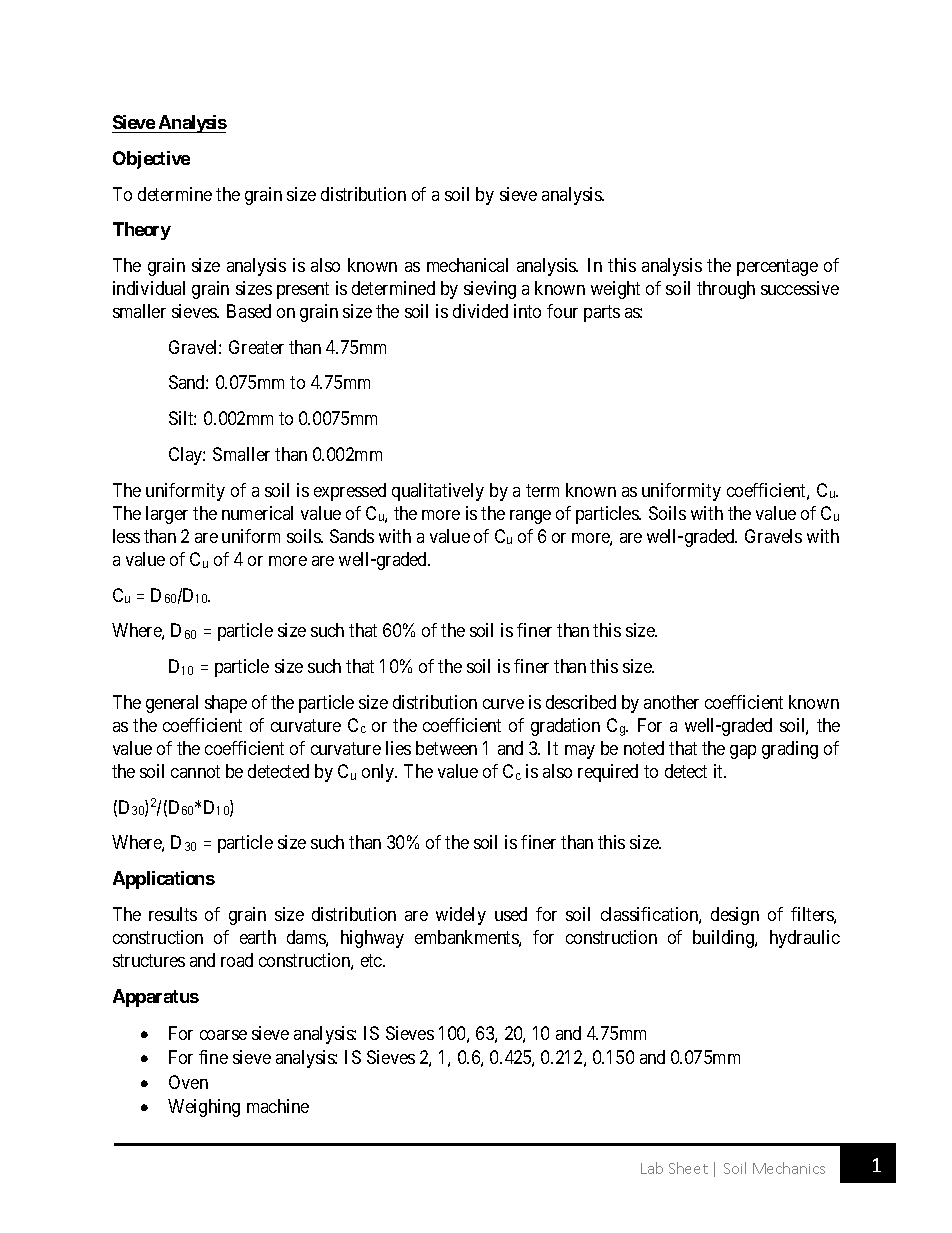 This screenshot has width=952, height=1233. I want to click on Weighing, so click(204, 1108).
